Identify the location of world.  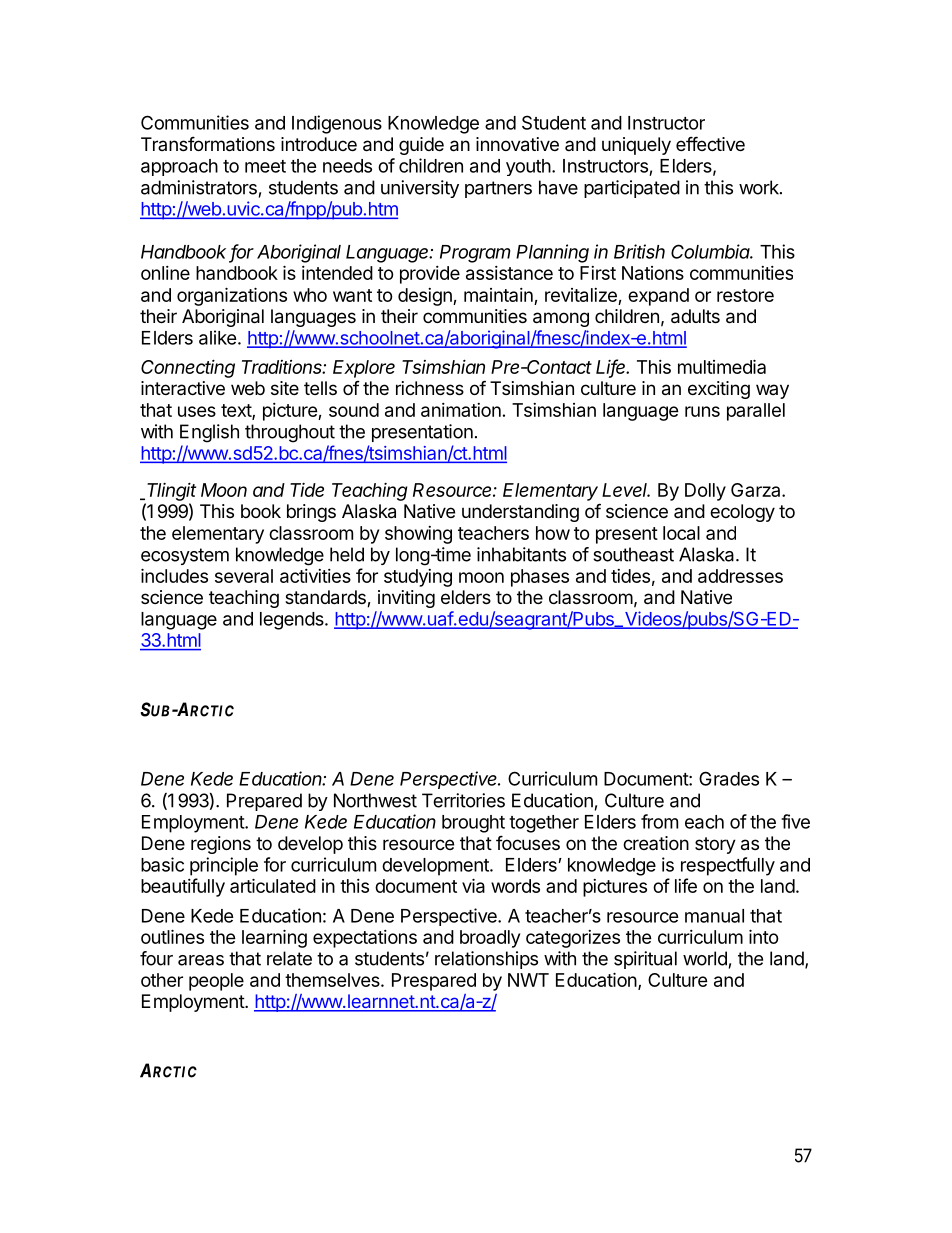
(705, 958).
